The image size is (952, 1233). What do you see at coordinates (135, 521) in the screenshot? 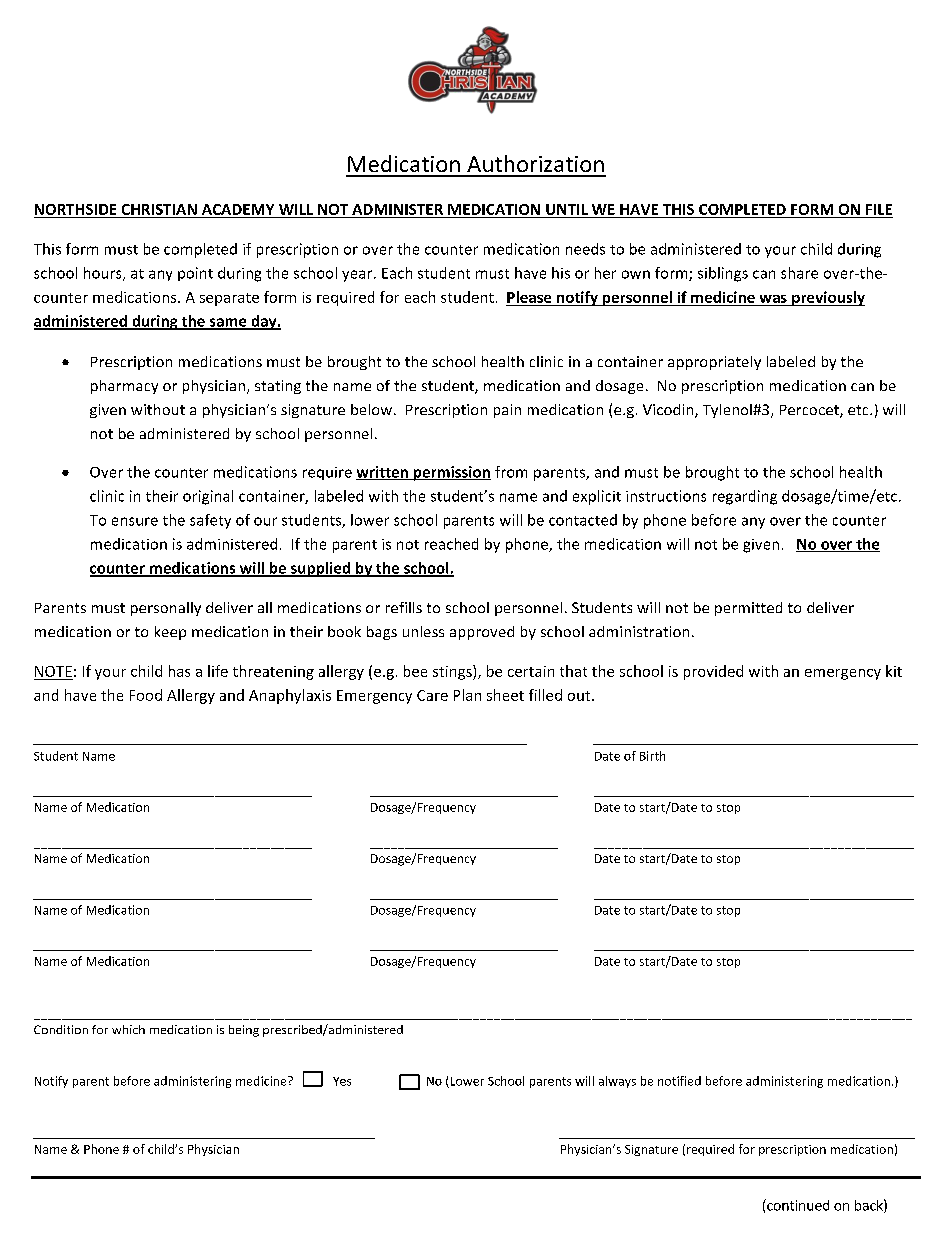
I see `ensure` at bounding box center [135, 521].
